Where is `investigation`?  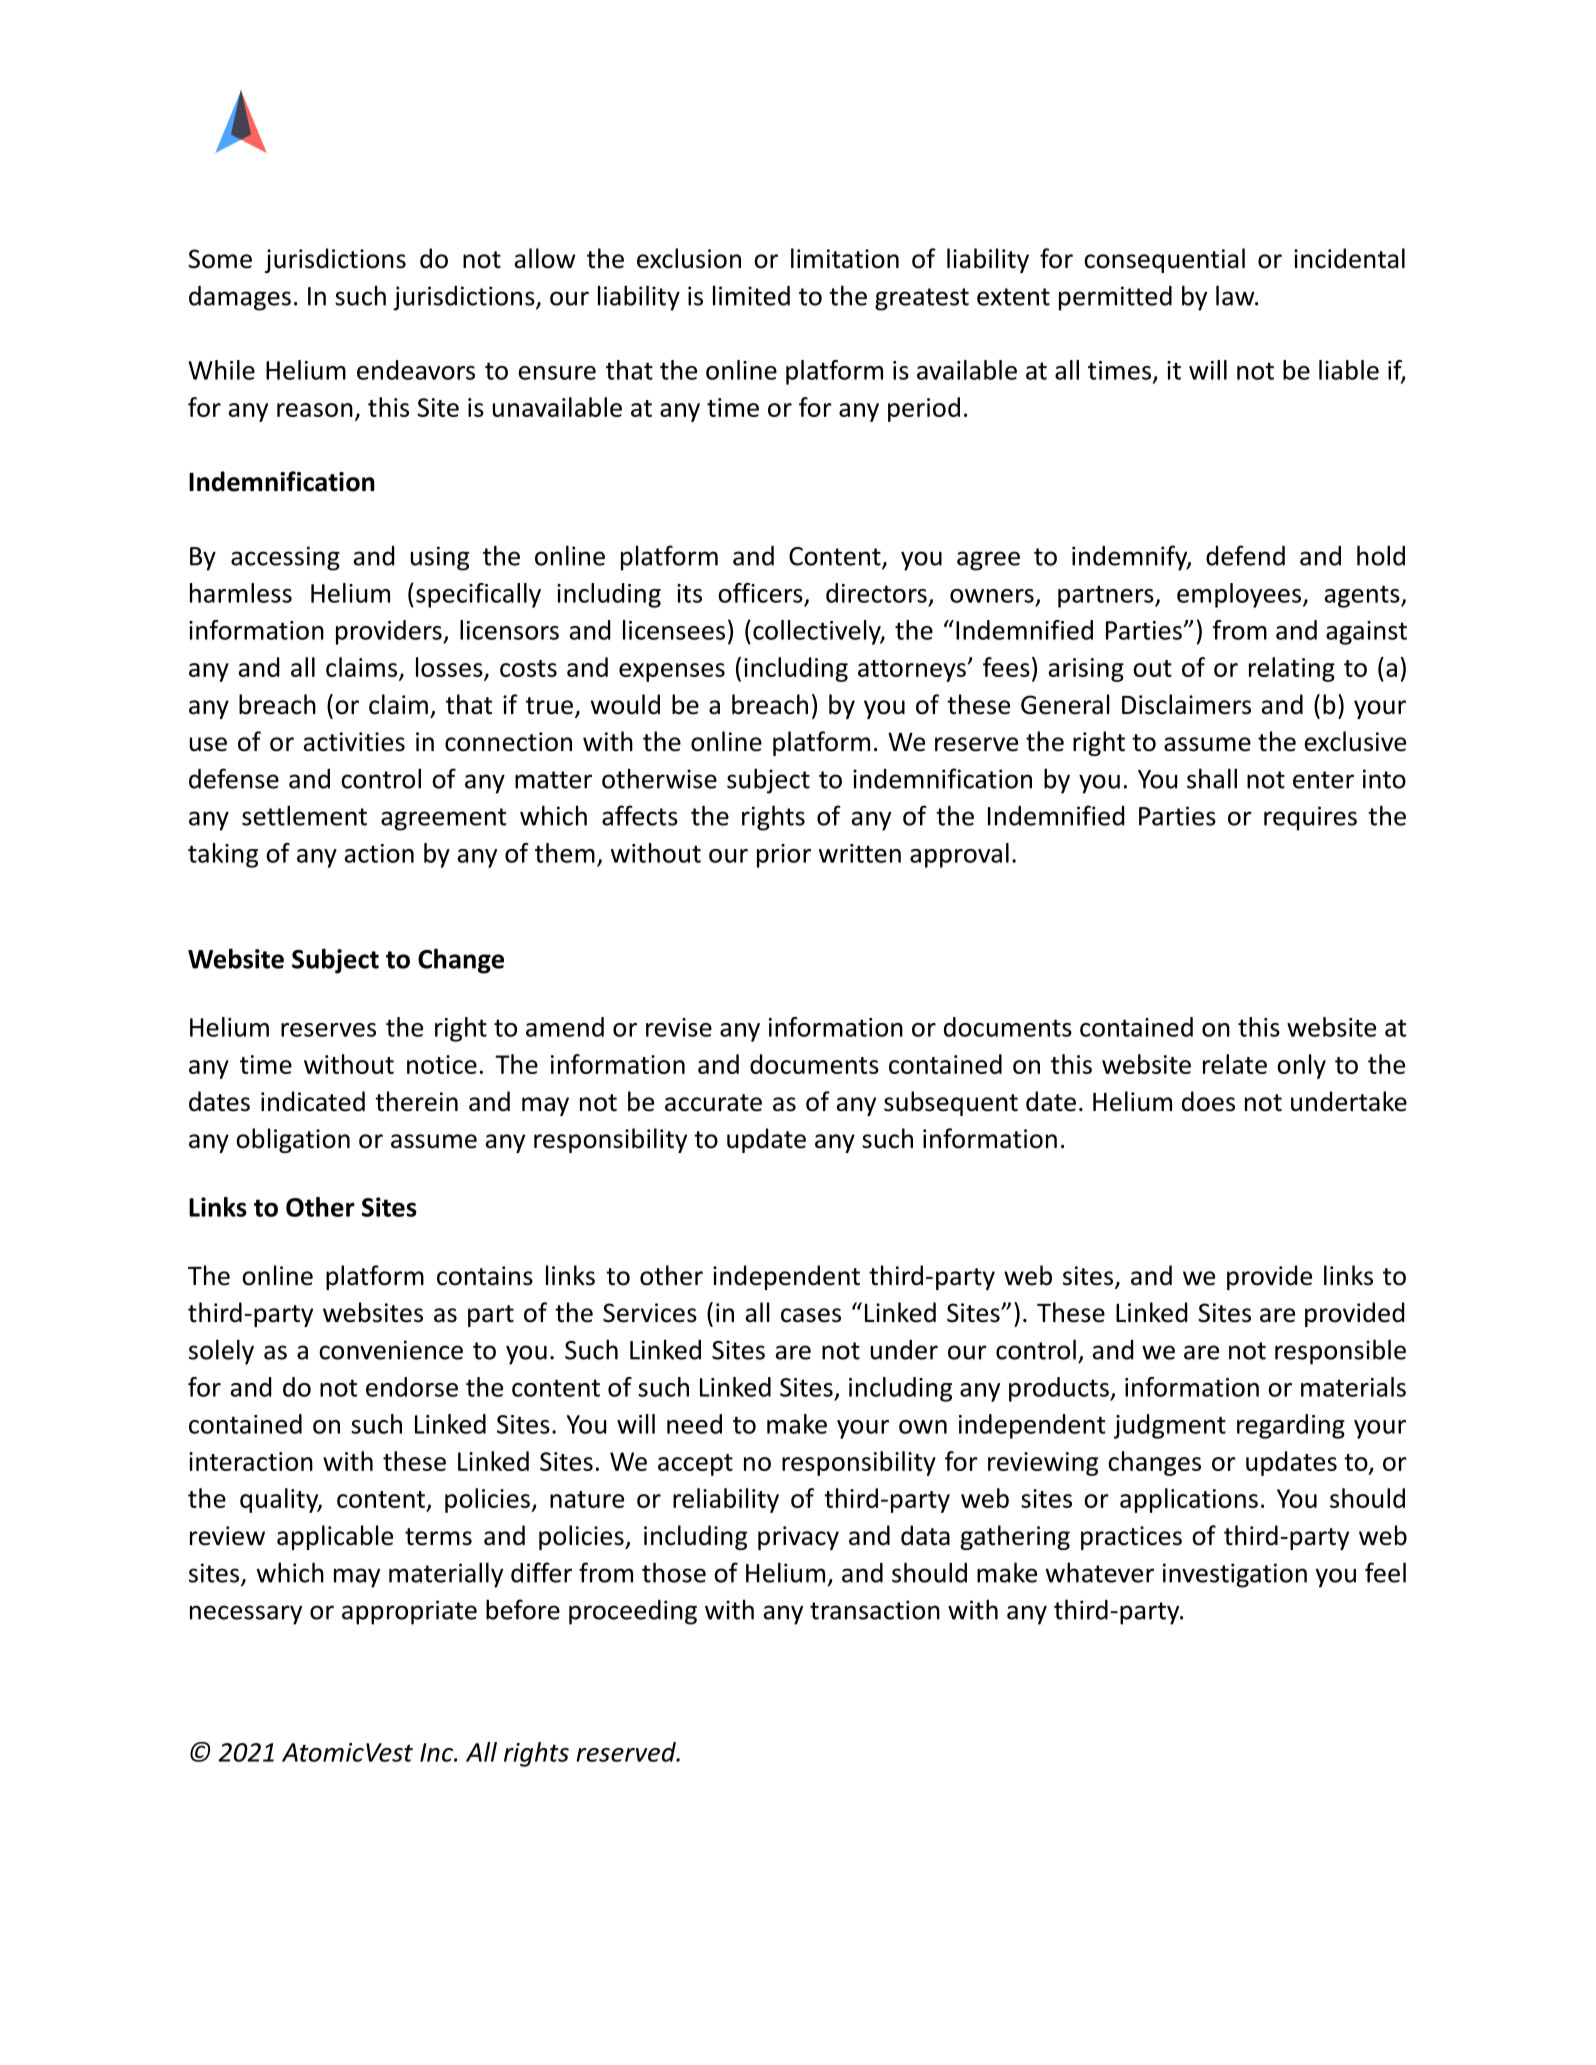 investigation is located at coordinates (1235, 1575).
